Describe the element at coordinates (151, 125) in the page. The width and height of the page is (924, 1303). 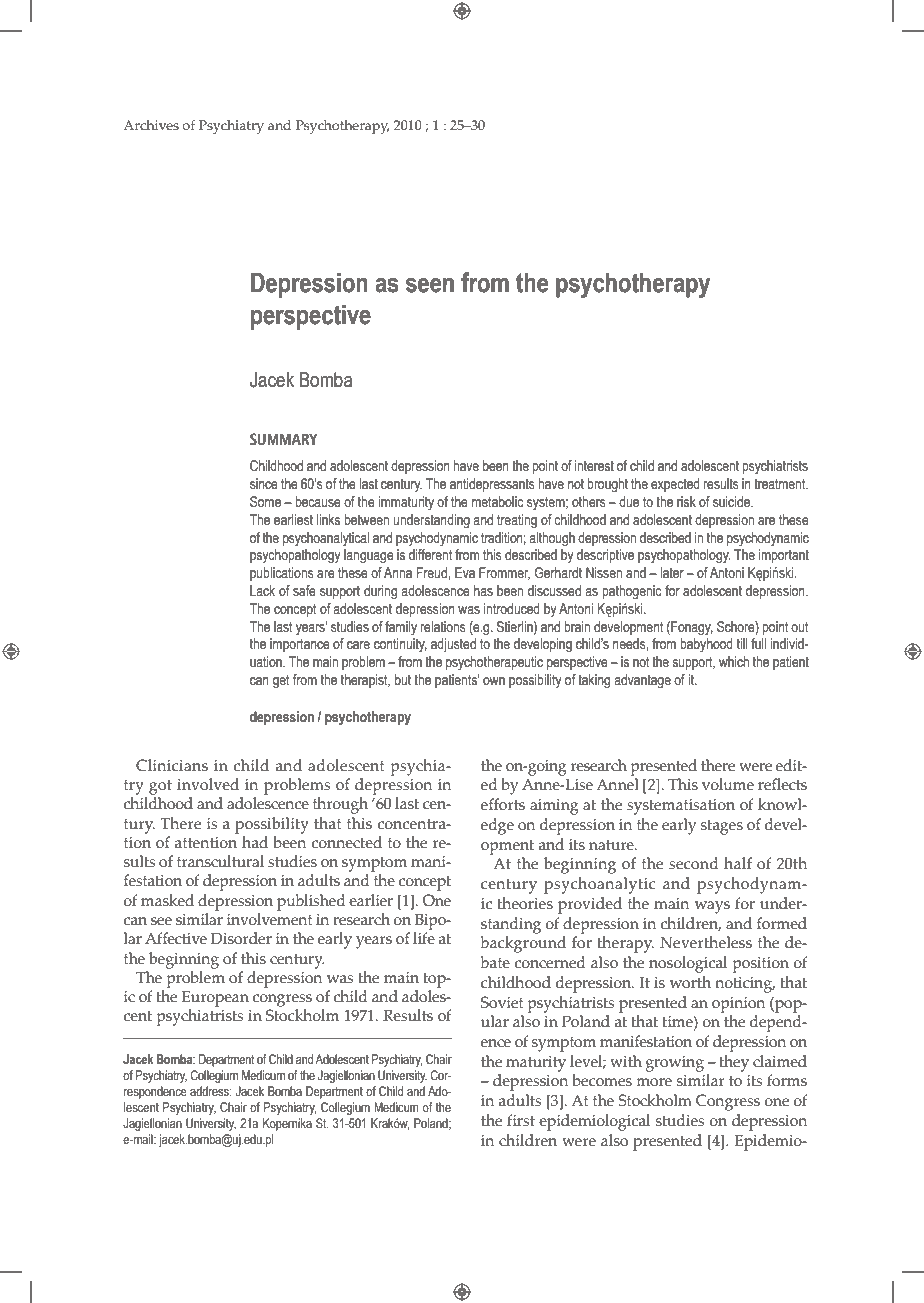
I see `Archives` at that location.
